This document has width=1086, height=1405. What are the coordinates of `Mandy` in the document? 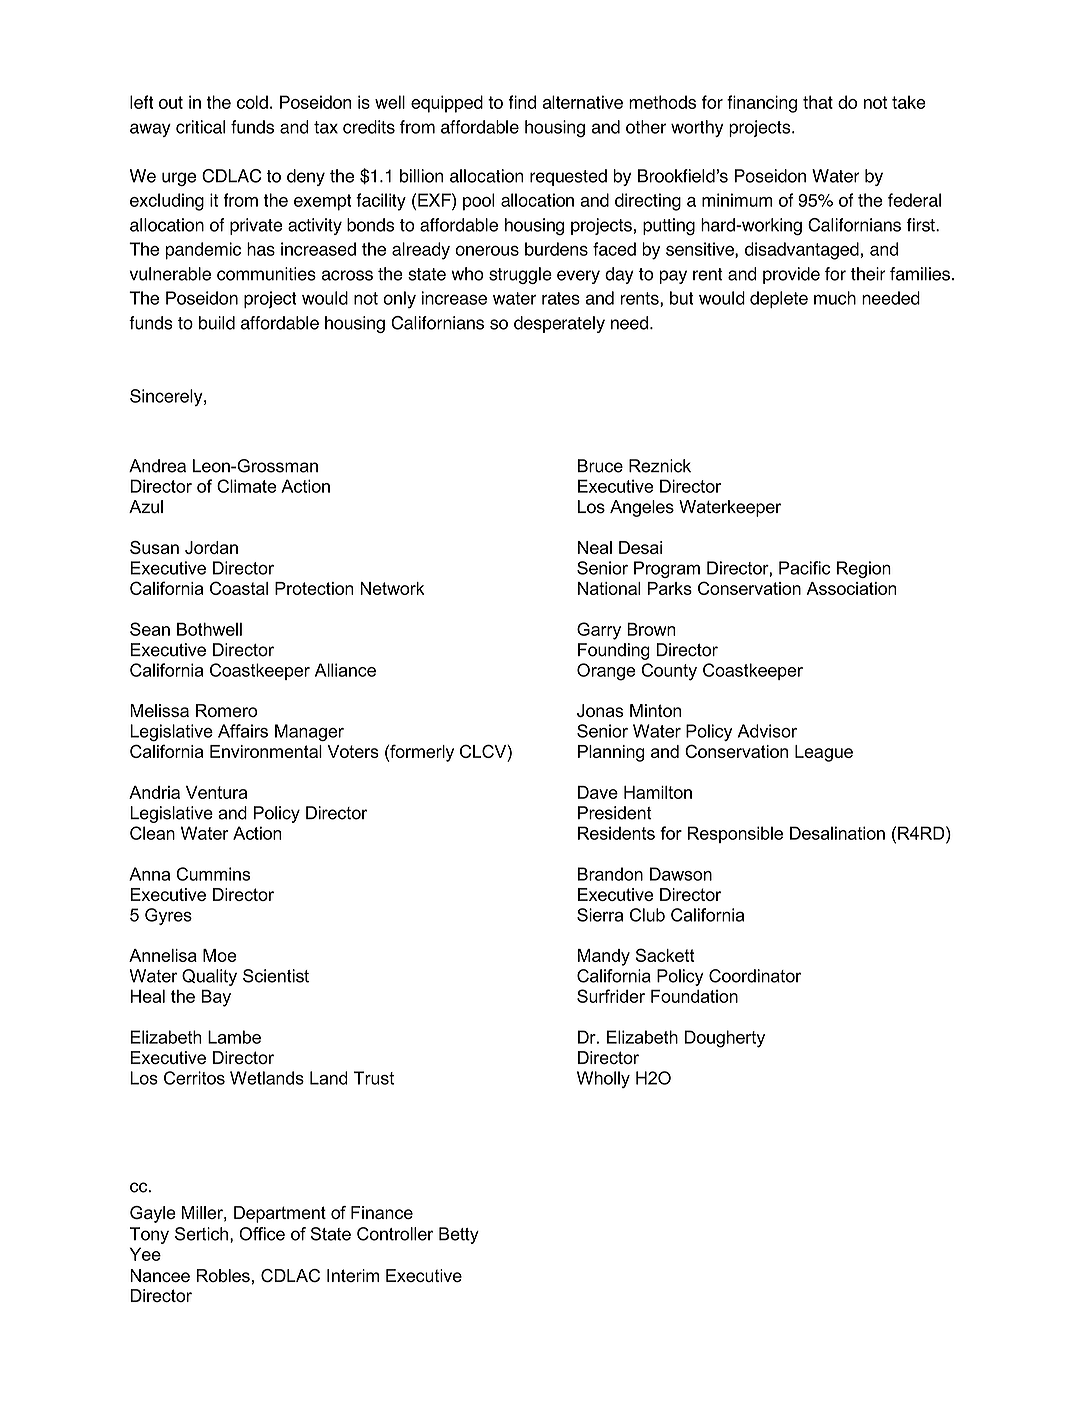 It's located at (604, 957).
